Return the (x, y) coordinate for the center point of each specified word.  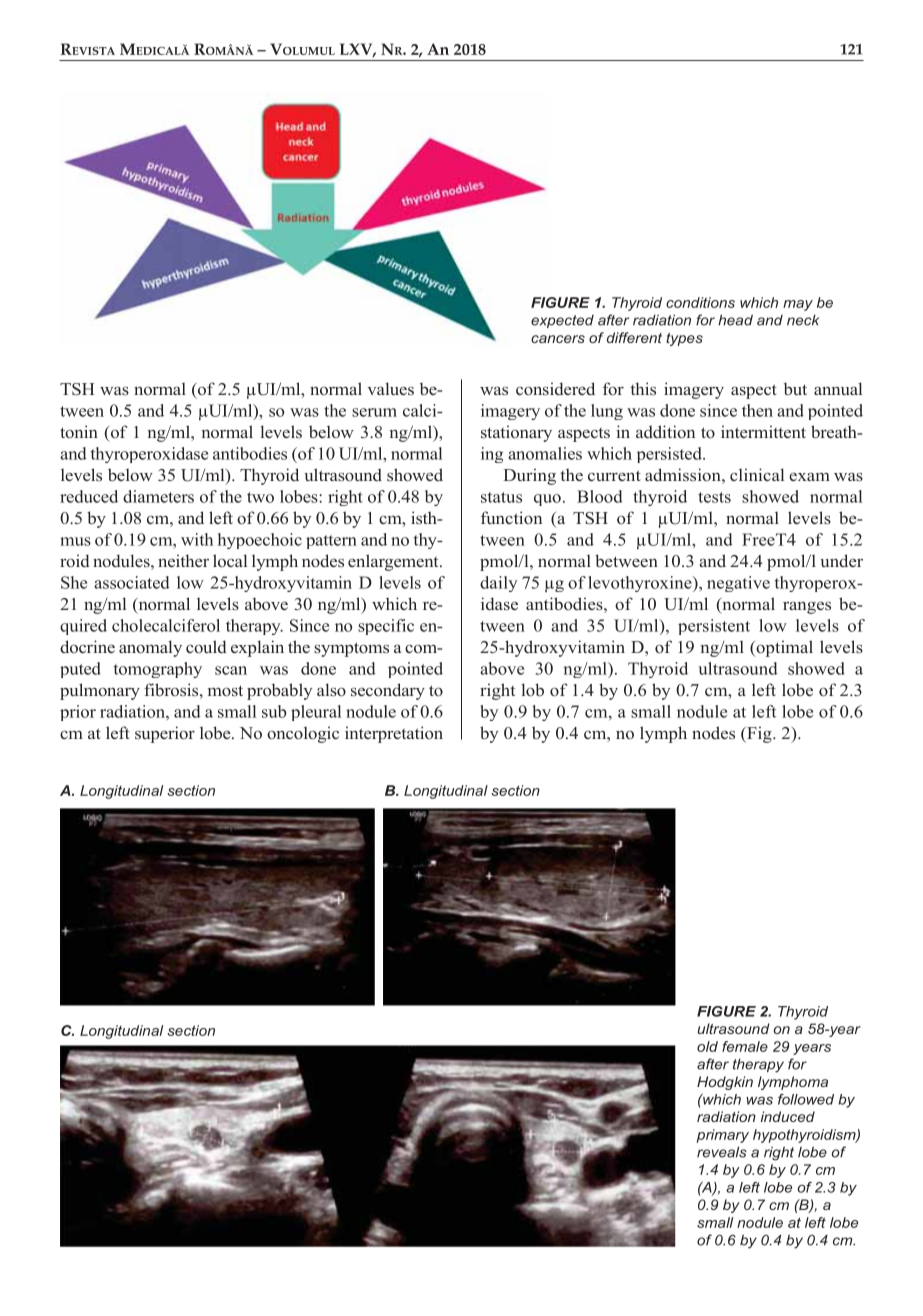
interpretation (394, 734)
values (390, 388)
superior (165, 734)
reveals (722, 1152)
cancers (558, 339)
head (735, 320)
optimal (783, 648)
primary (722, 1136)
